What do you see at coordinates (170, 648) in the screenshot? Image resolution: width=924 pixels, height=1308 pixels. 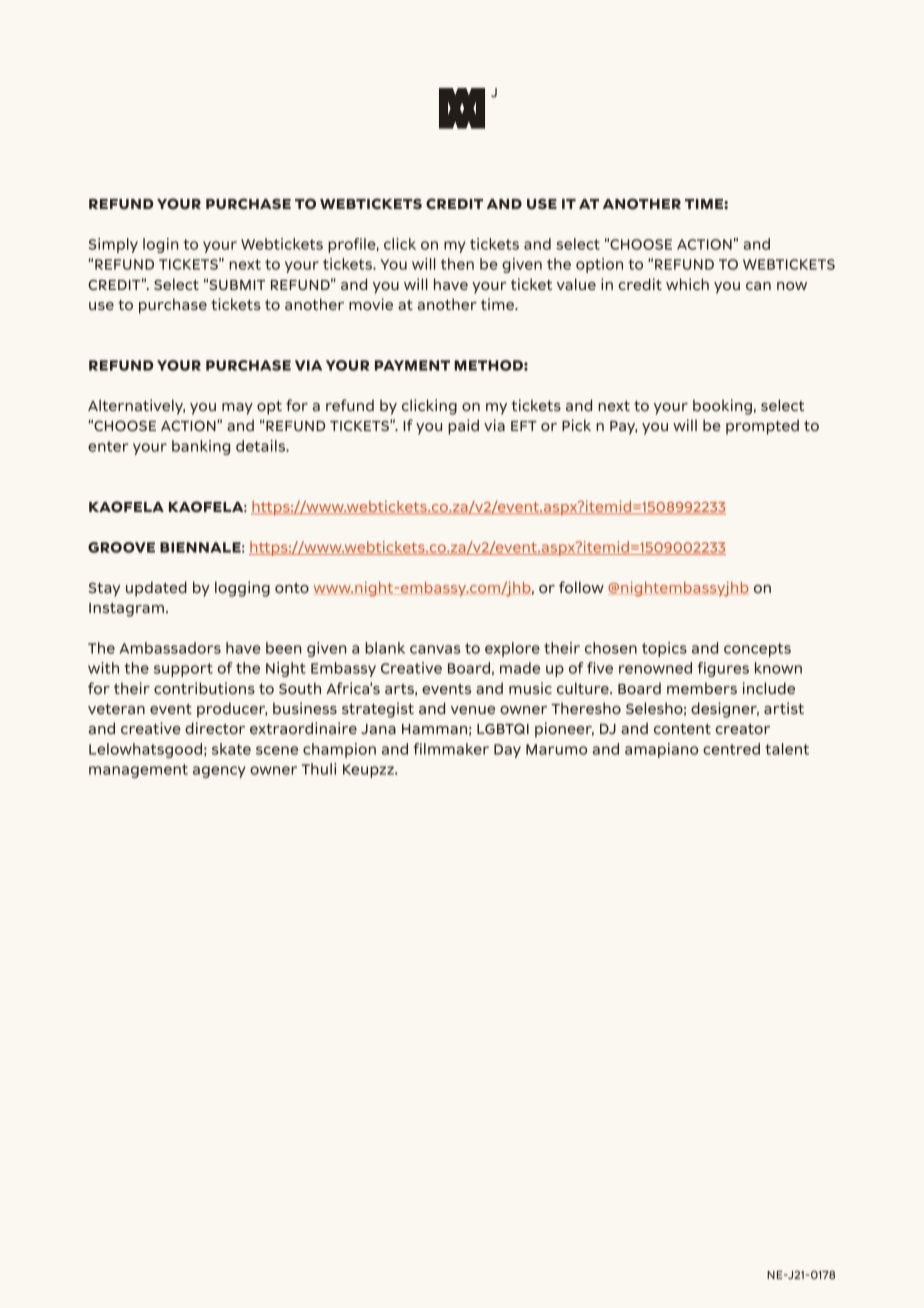 I see `Ambassadors` at bounding box center [170, 648].
